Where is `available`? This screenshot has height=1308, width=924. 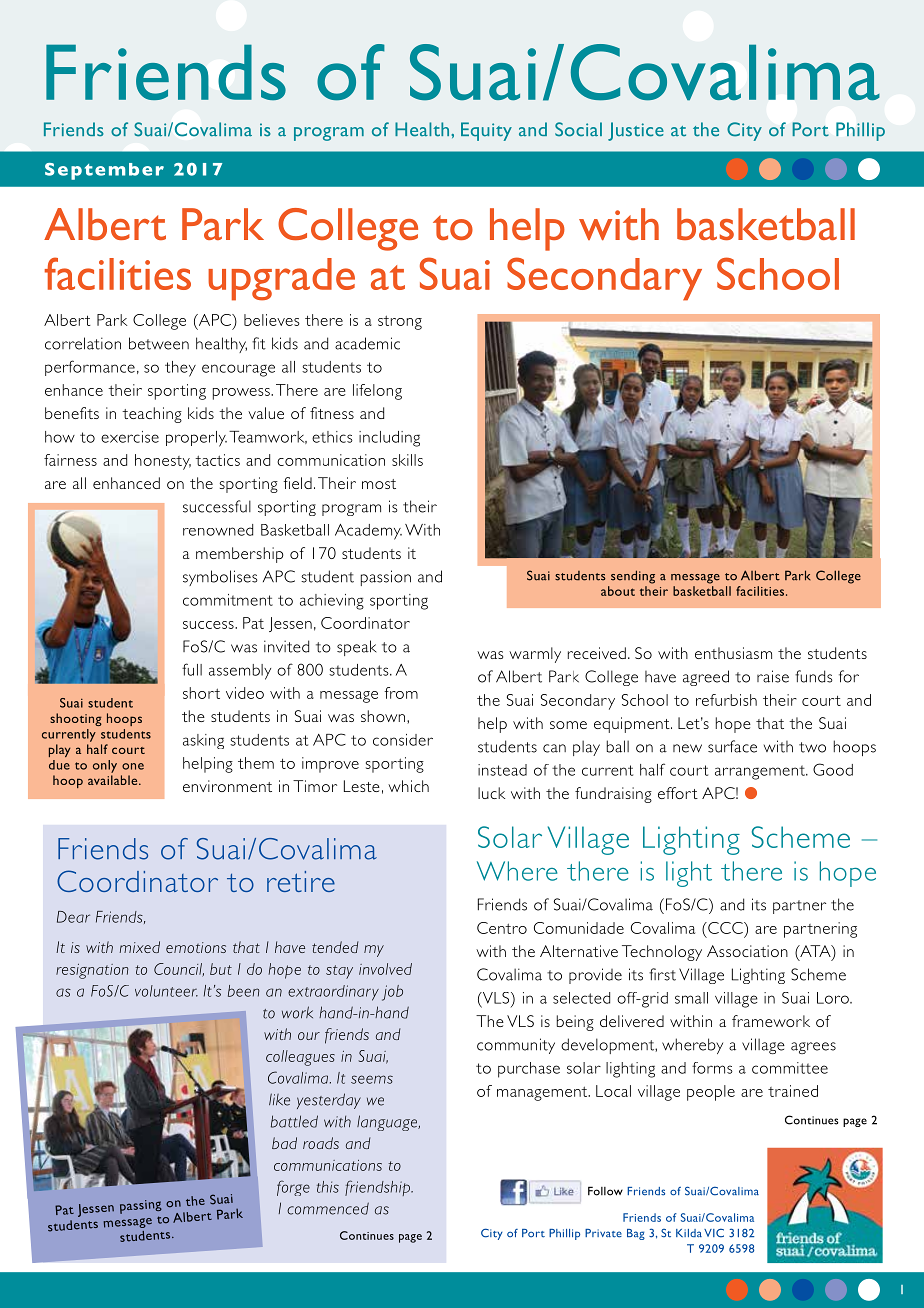 available is located at coordinates (114, 780).
